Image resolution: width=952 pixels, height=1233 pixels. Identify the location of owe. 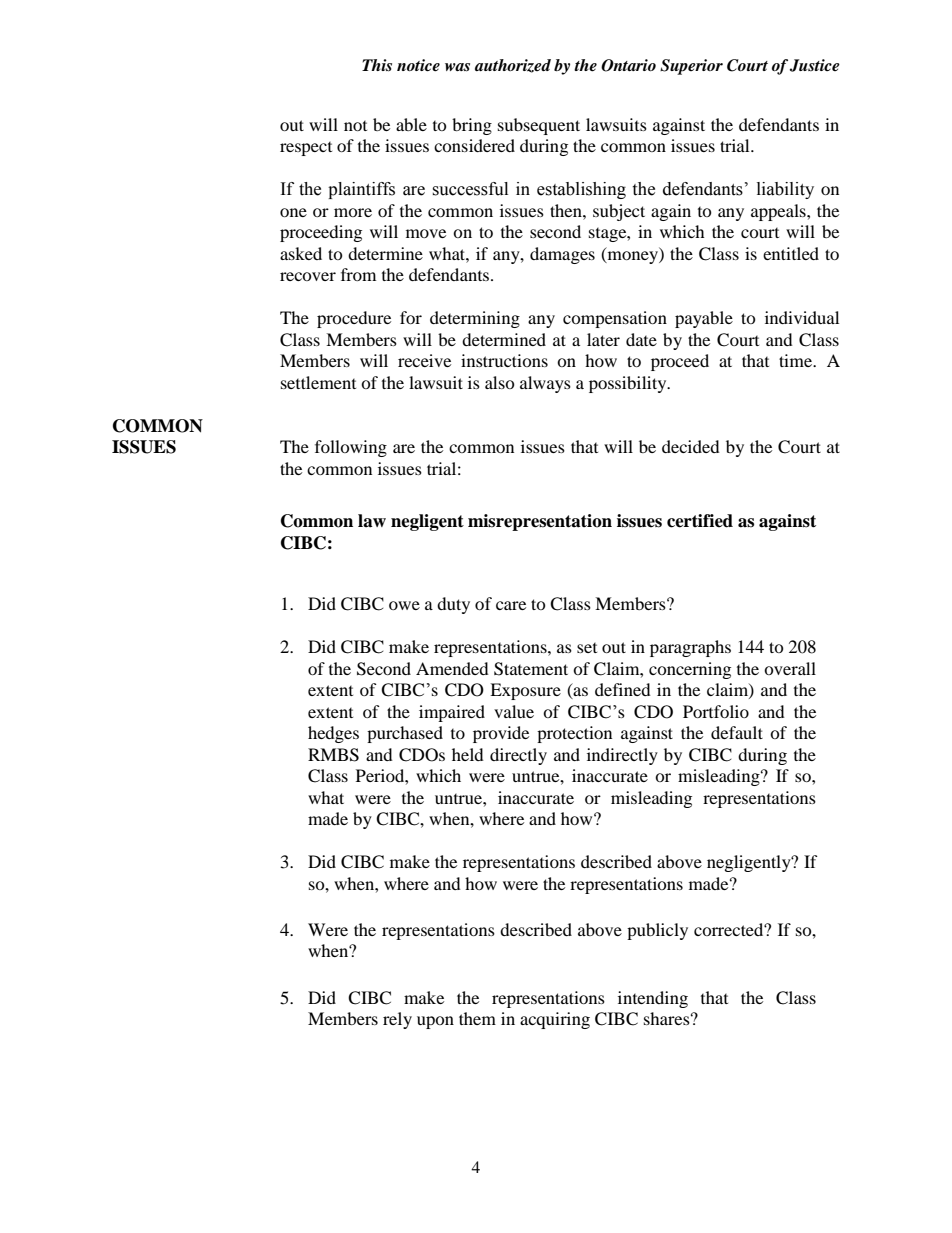
(404, 605).
